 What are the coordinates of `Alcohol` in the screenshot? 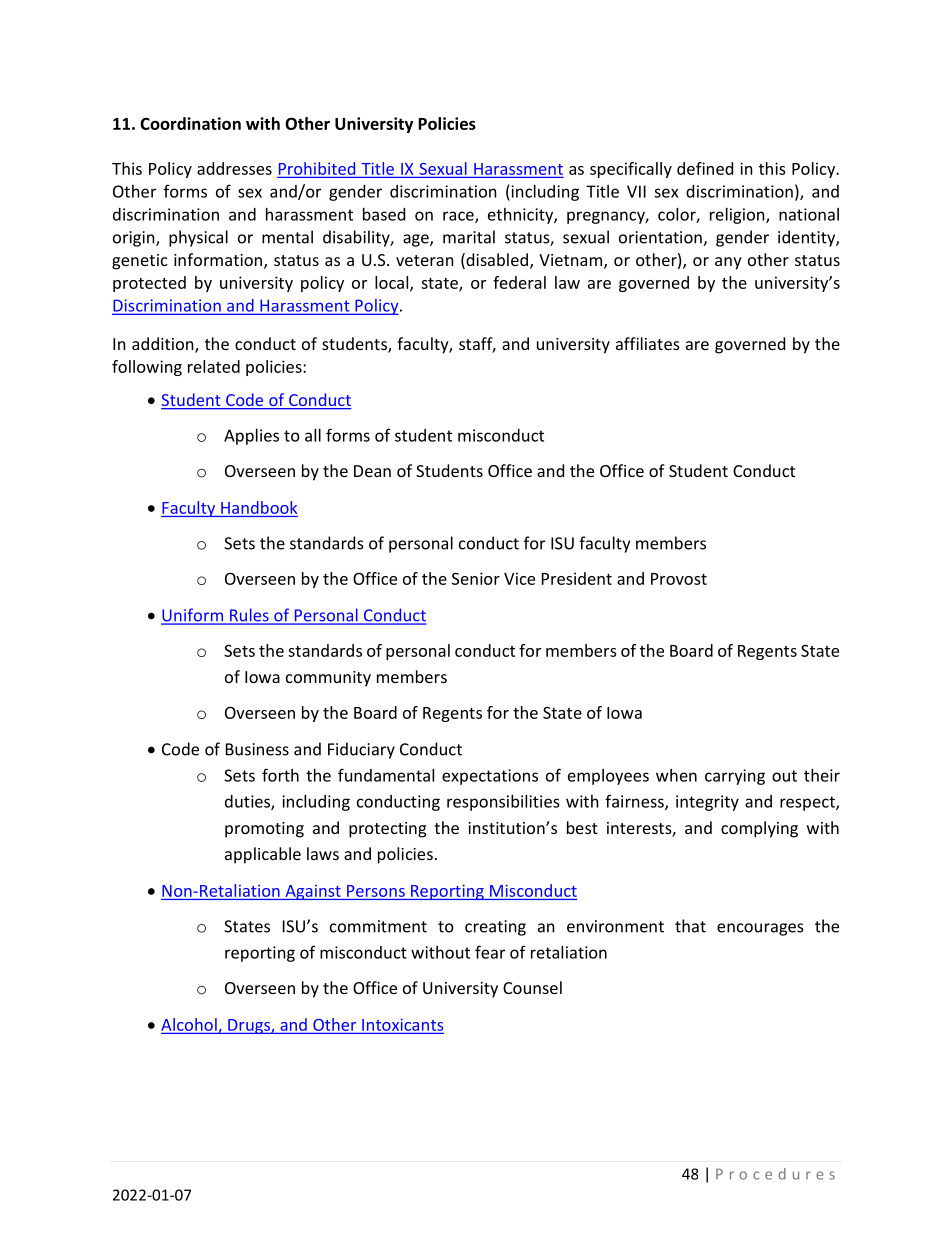 It's located at (190, 1025).
